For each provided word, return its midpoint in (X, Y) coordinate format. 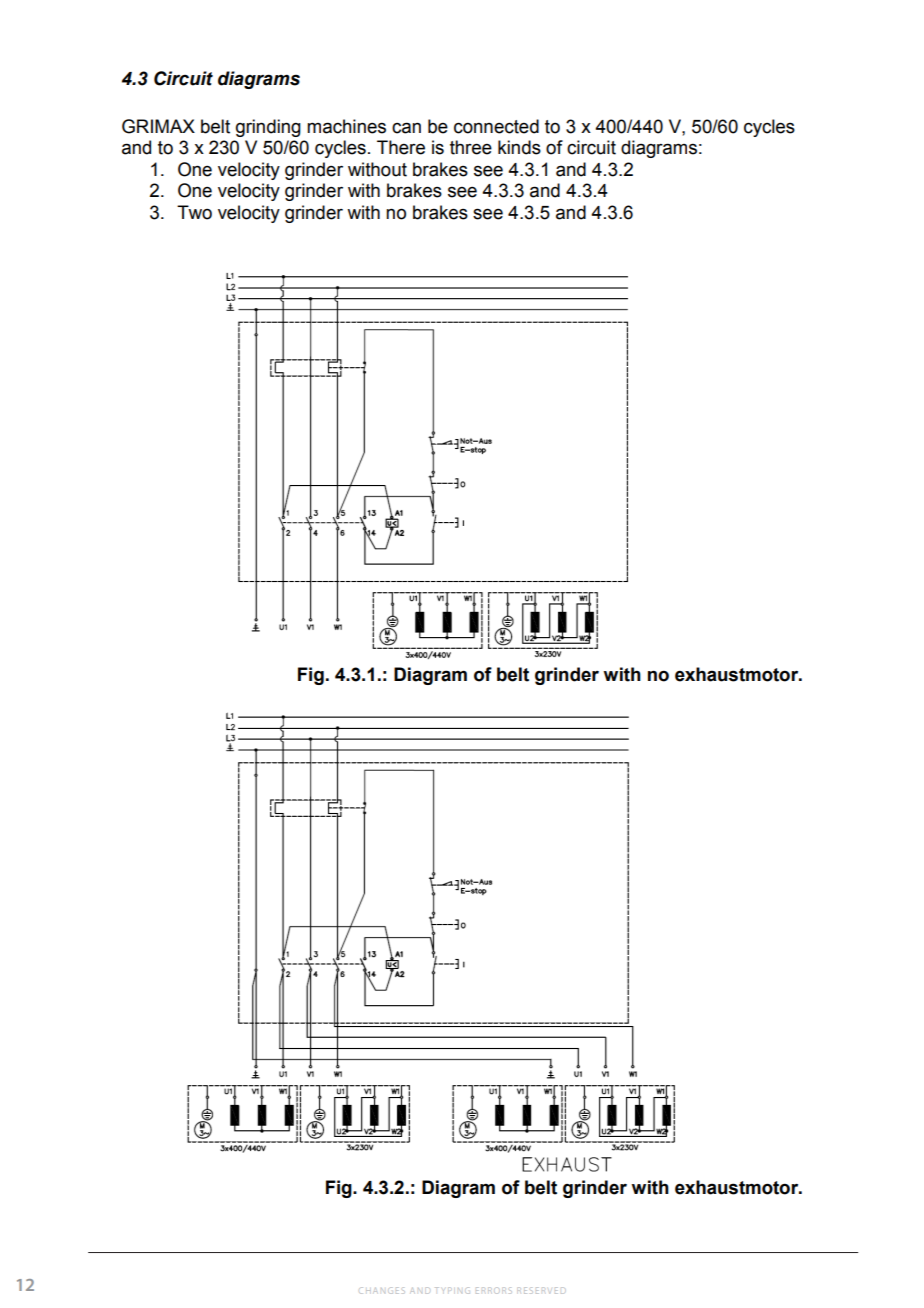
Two (194, 212)
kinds (519, 147)
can (406, 128)
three (471, 147)
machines (346, 126)
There (401, 147)
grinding (268, 128)
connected (496, 126)
